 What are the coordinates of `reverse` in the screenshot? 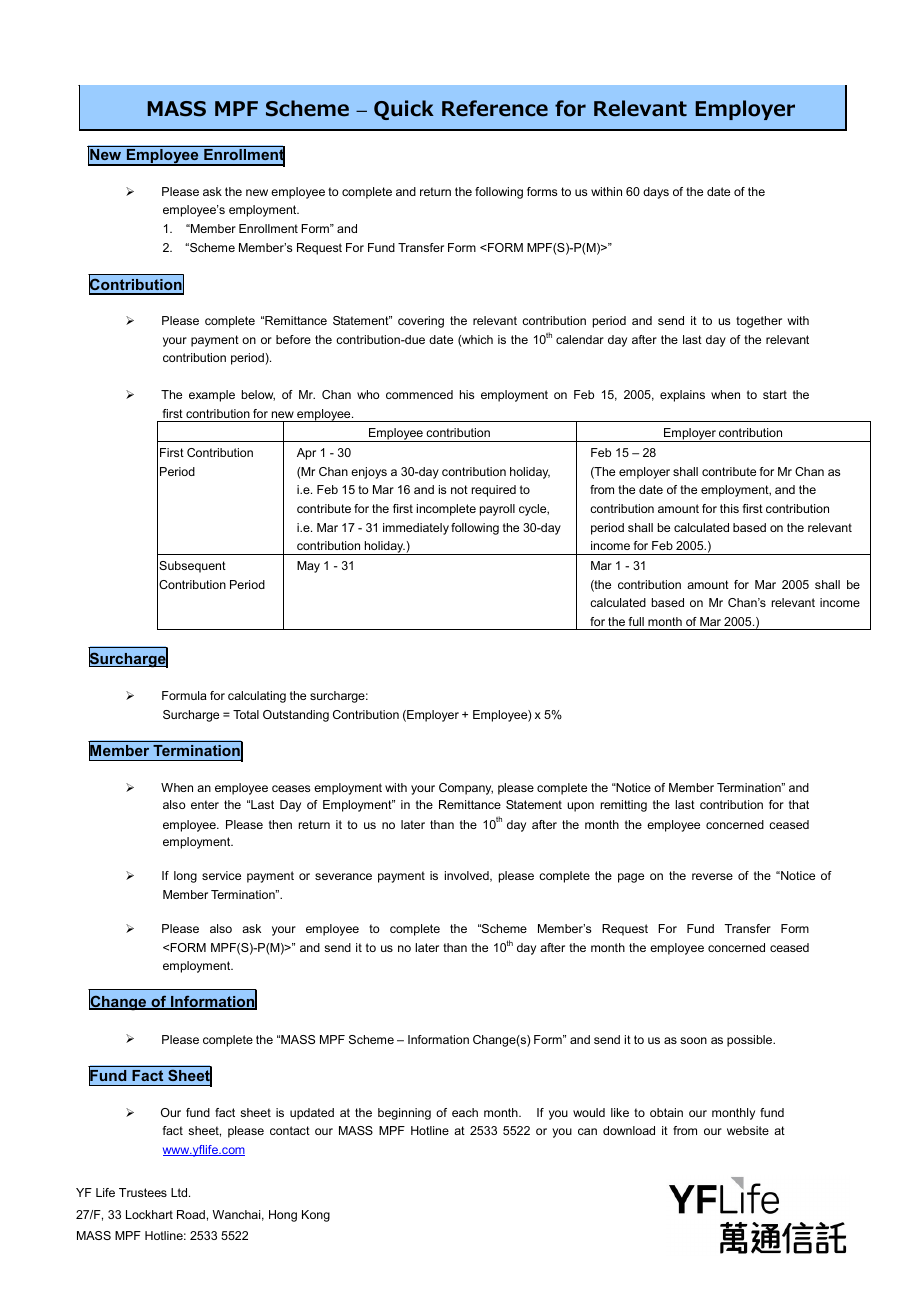 It's located at (712, 876).
